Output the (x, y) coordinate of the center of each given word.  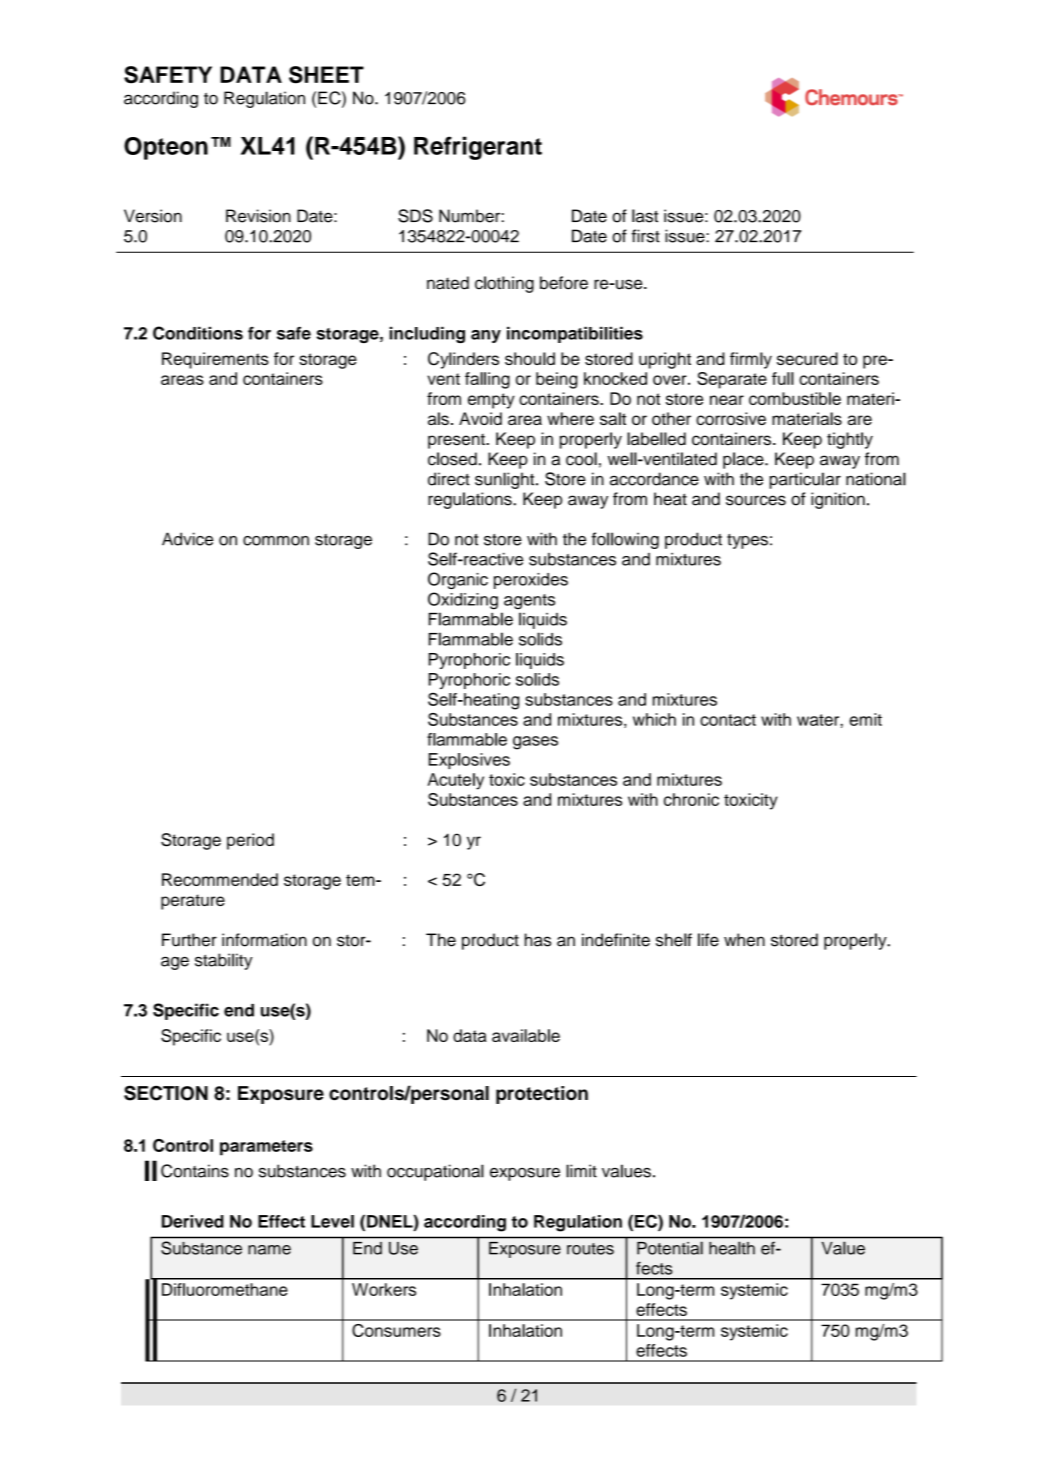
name (269, 1250)
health (732, 1248)
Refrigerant (478, 148)
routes (590, 1249)
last (645, 216)
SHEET (326, 75)
